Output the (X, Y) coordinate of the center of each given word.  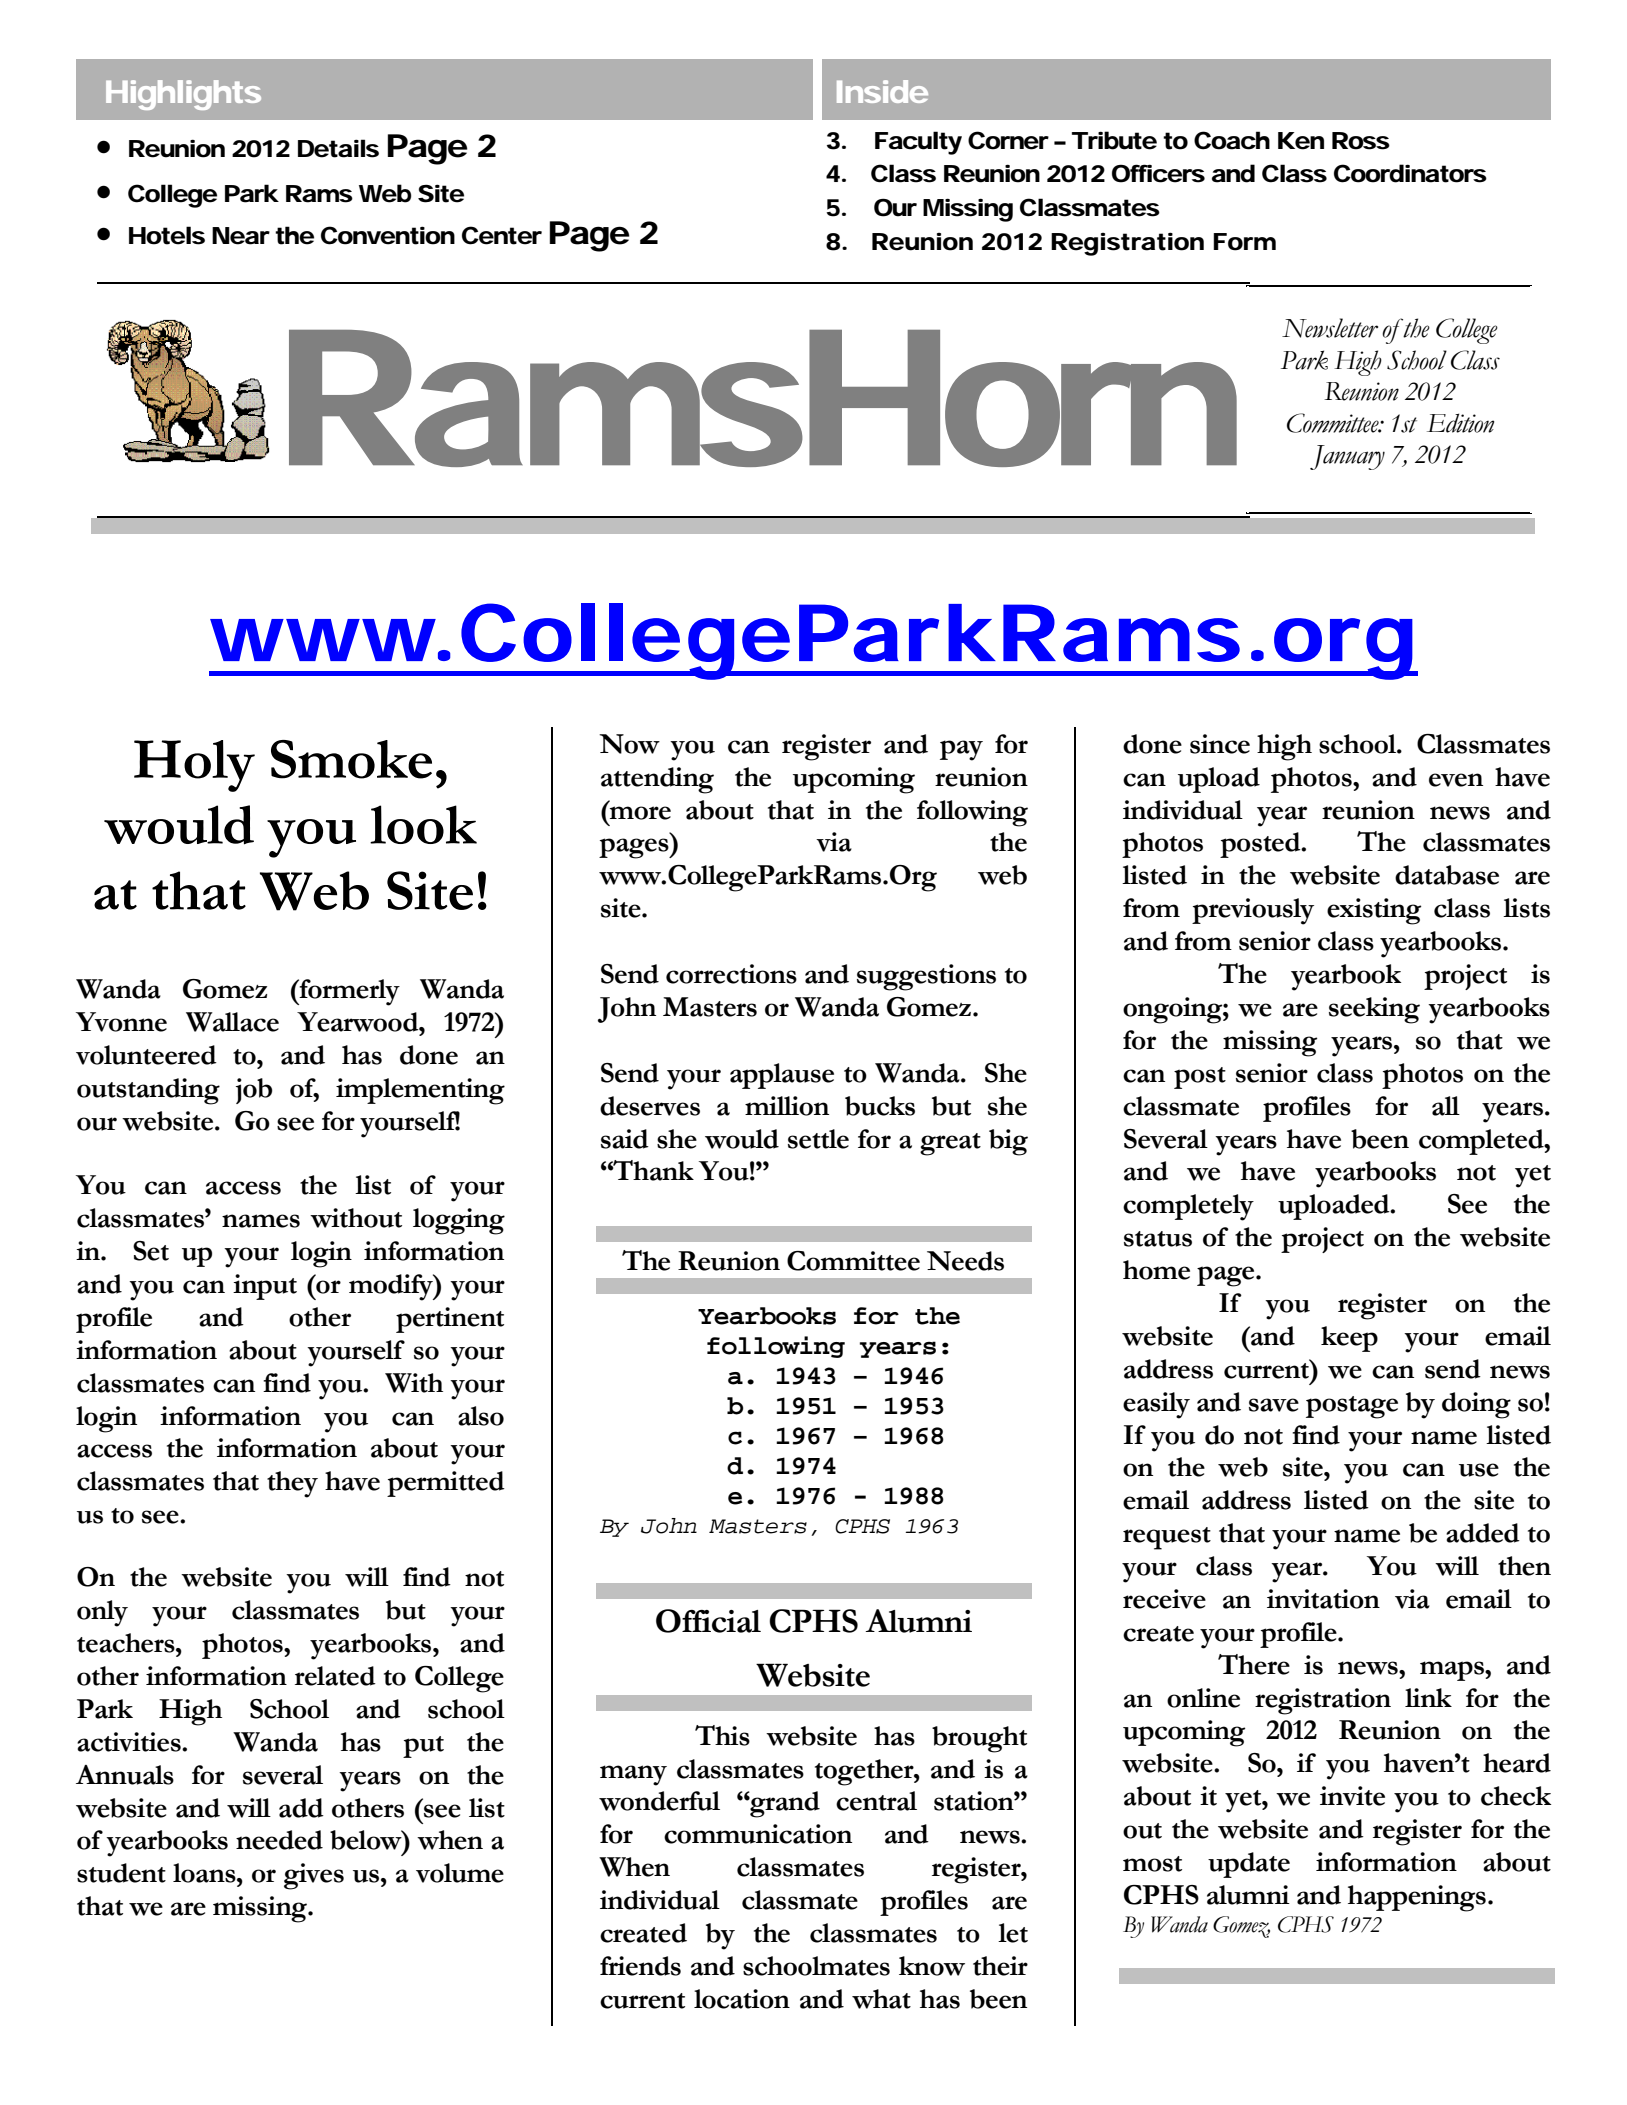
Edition (1460, 423)
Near (241, 236)
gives (314, 1876)
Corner (1008, 140)
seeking (1374, 1010)
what (881, 1999)
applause (782, 1076)
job (254, 1091)
